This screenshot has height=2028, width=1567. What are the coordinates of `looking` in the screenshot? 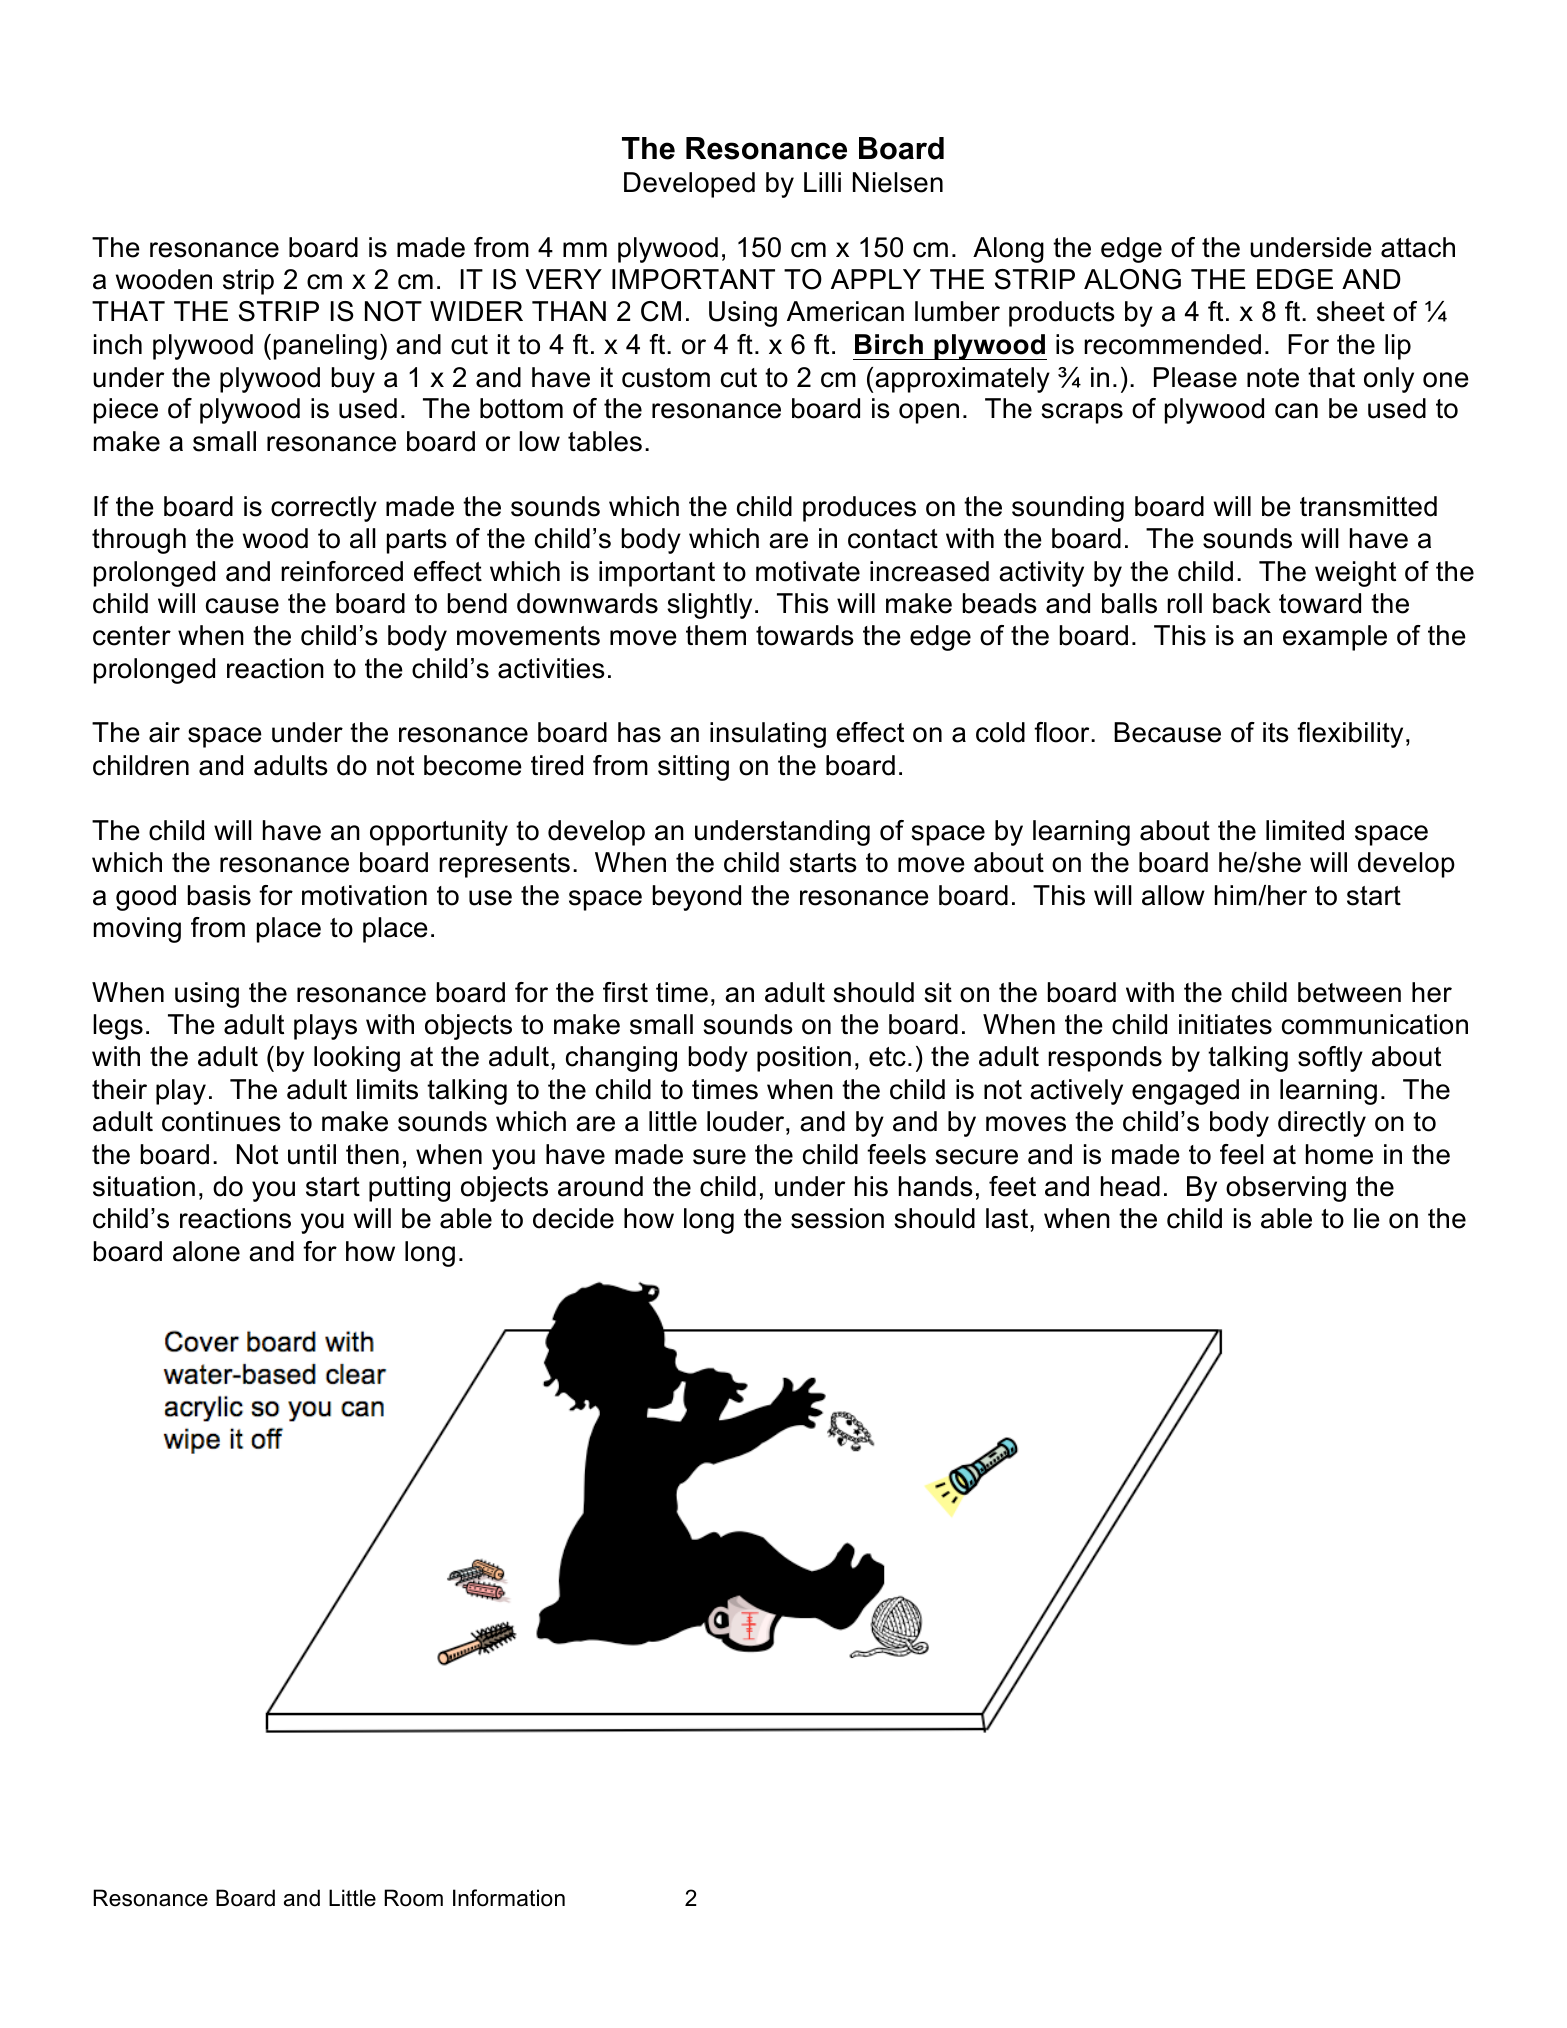 It's located at (357, 1059).
